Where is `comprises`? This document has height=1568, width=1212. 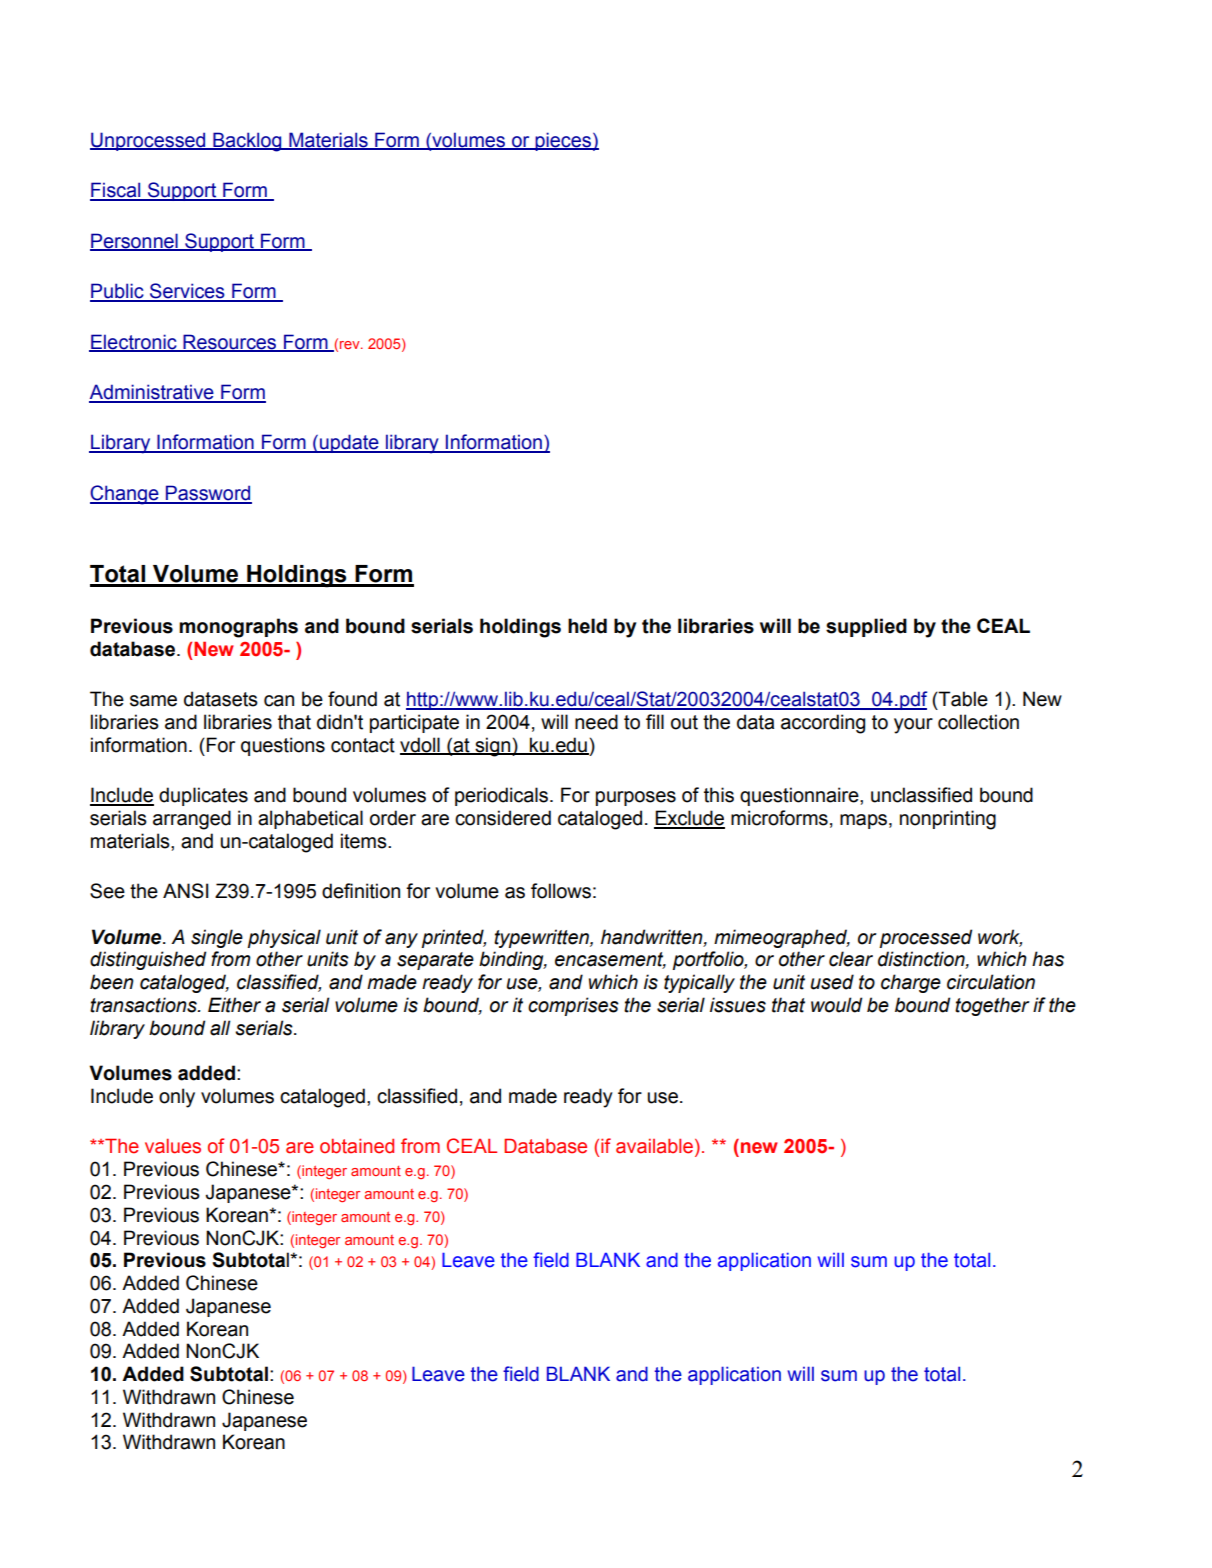
comprises is located at coordinates (573, 1006).
